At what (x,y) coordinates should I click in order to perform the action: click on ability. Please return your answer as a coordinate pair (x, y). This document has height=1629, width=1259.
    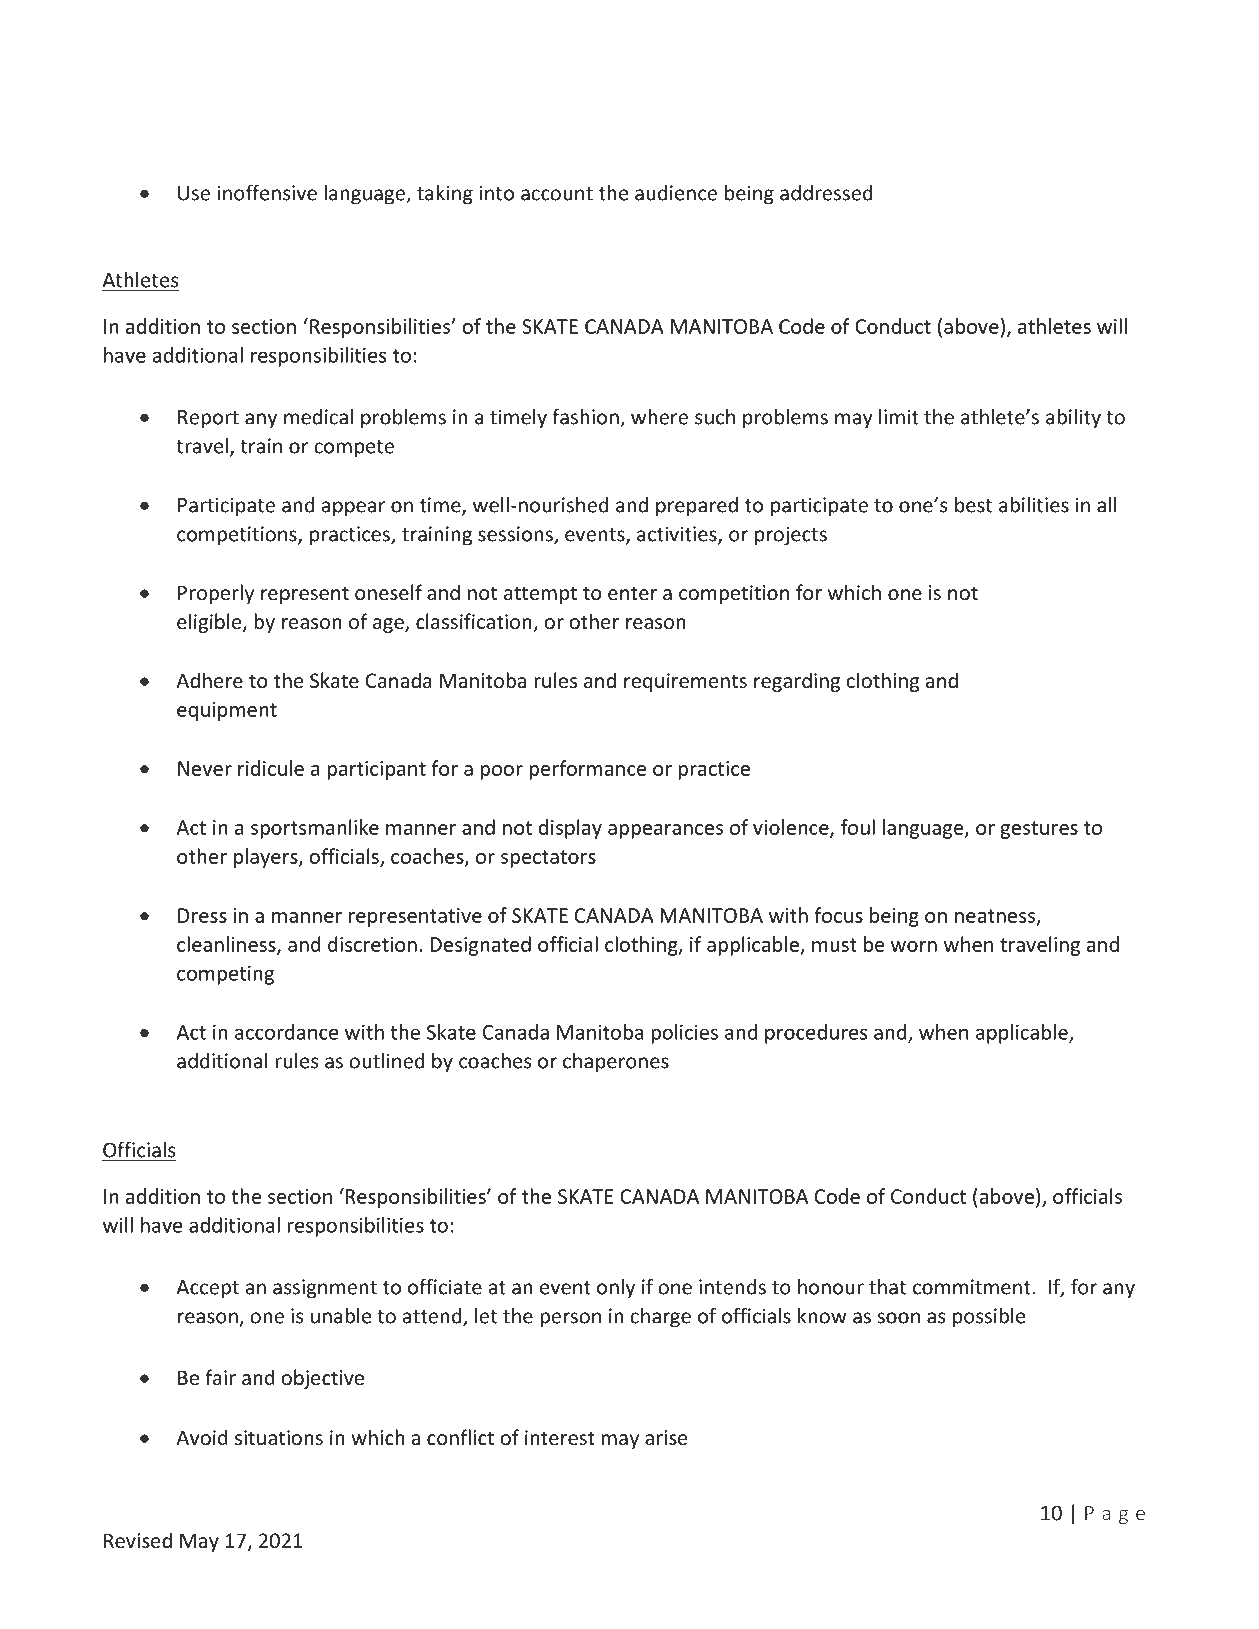
    Looking at the image, I should click on (1073, 419).
